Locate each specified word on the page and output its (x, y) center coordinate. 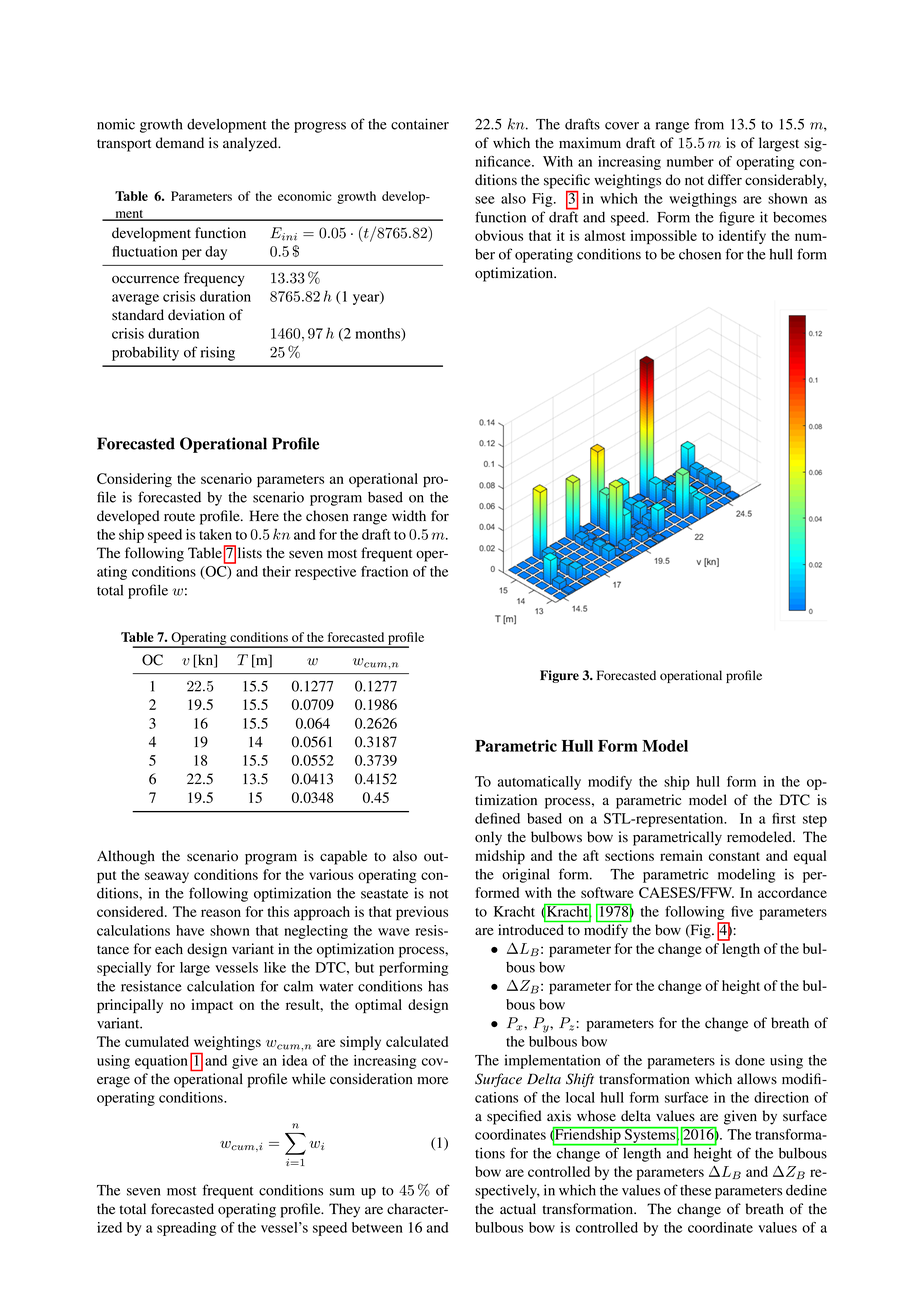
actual (518, 1208)
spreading (187, 1229)
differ (725, 180)
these (695, 1190)
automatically (539, 783)
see (485, 200)
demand (180, 143)
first (784, 818)
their (277, 571)
